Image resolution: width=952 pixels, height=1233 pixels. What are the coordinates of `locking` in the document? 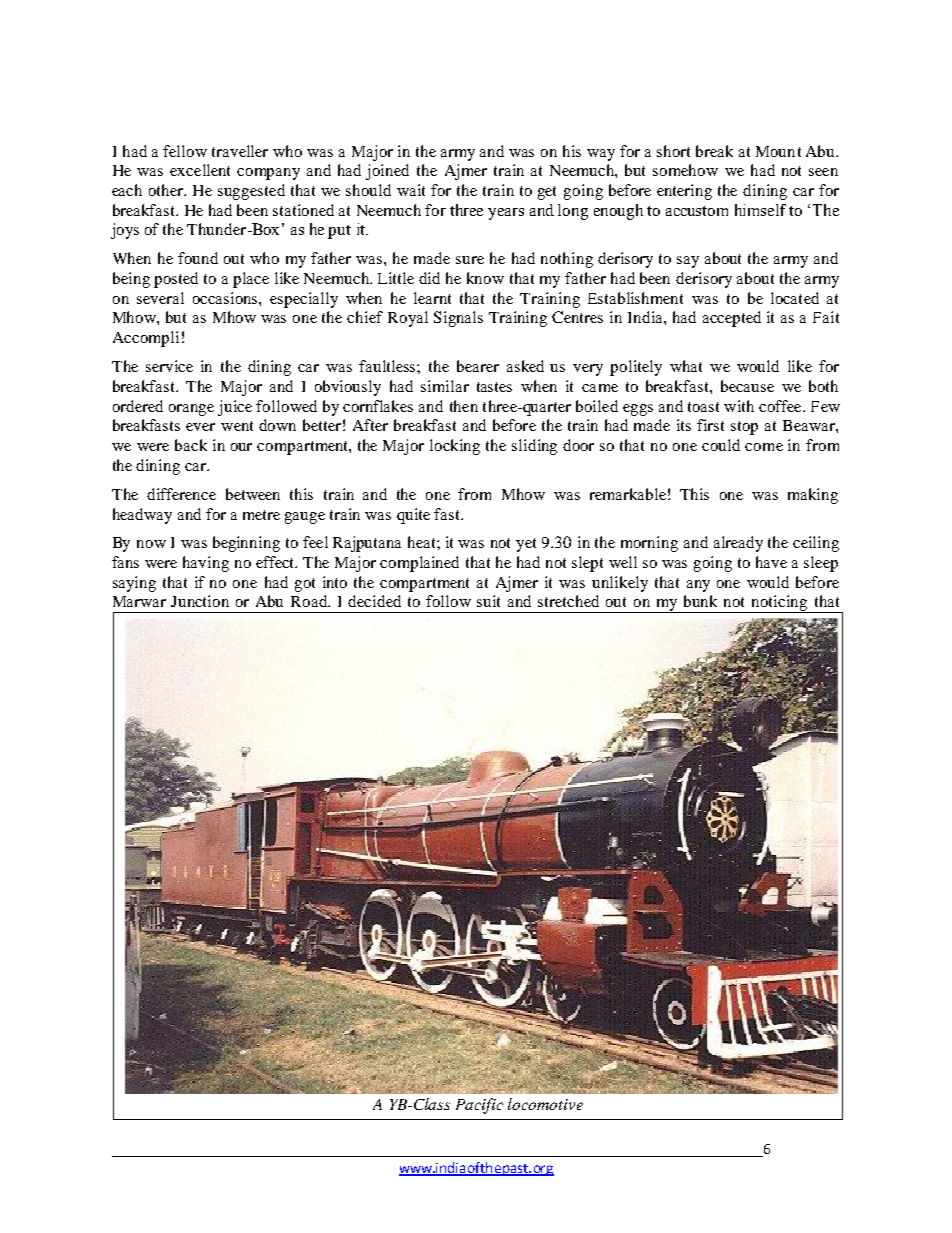 It's located at (455, 447).
